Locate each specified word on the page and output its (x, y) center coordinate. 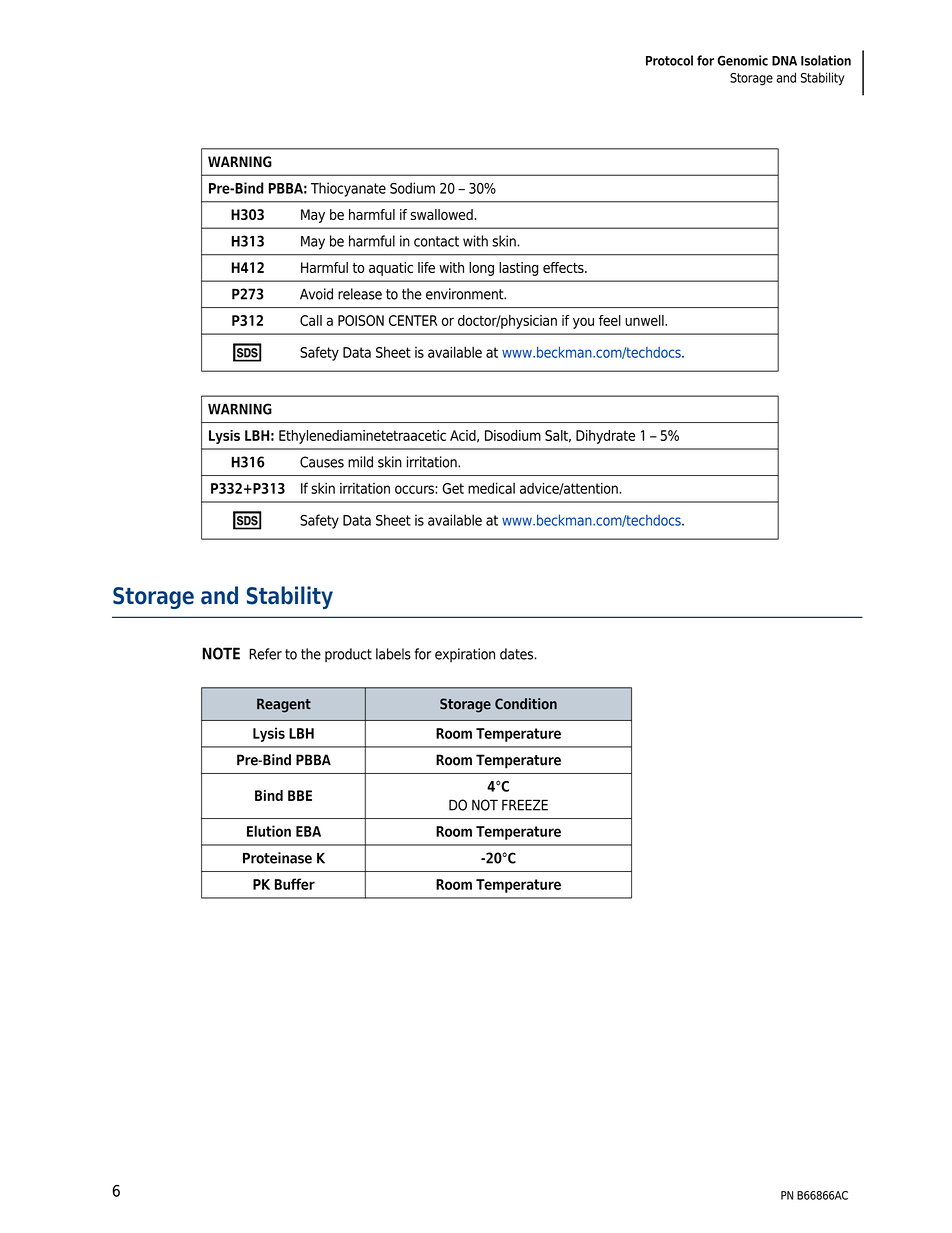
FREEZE (525, 805)
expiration (465, 655)
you (583, 323)
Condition (526, 704)
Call (311, 320)
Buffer (295, 884)
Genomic (742, 60)
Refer (265, 654)
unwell (645, 320)
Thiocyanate (348, 189)
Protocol (669, 60)
